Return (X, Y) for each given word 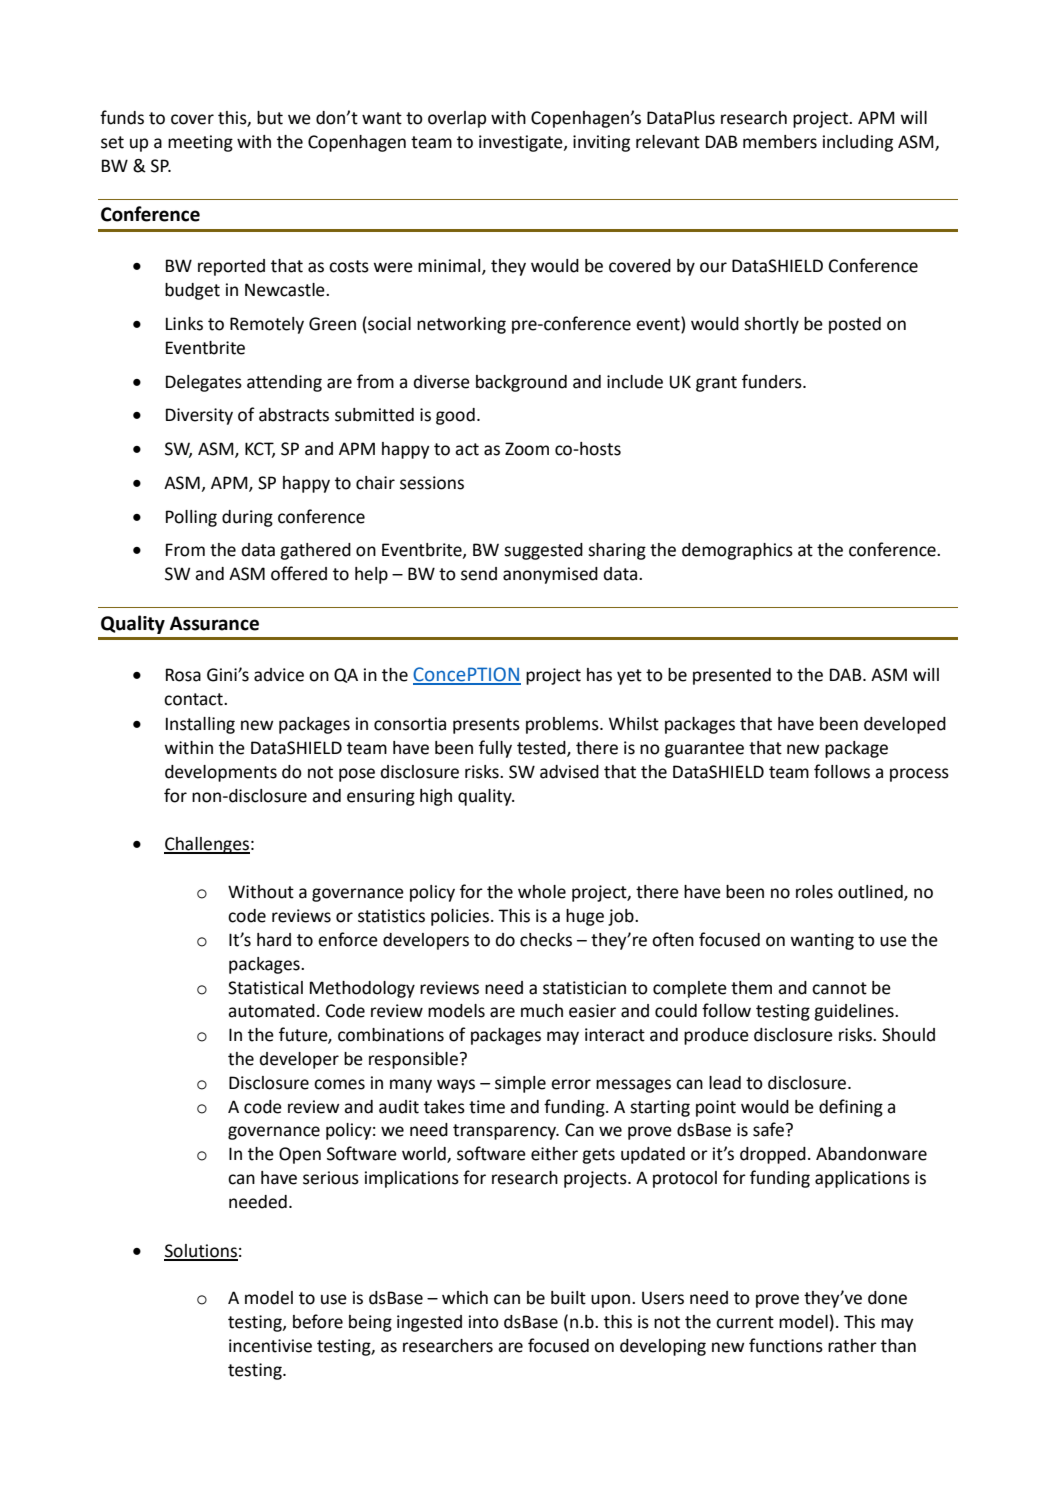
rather (852, 1346)
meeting (200, 143)
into (484, 1322)
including (858, 143)
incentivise (270, 1346)
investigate (522, 143)
